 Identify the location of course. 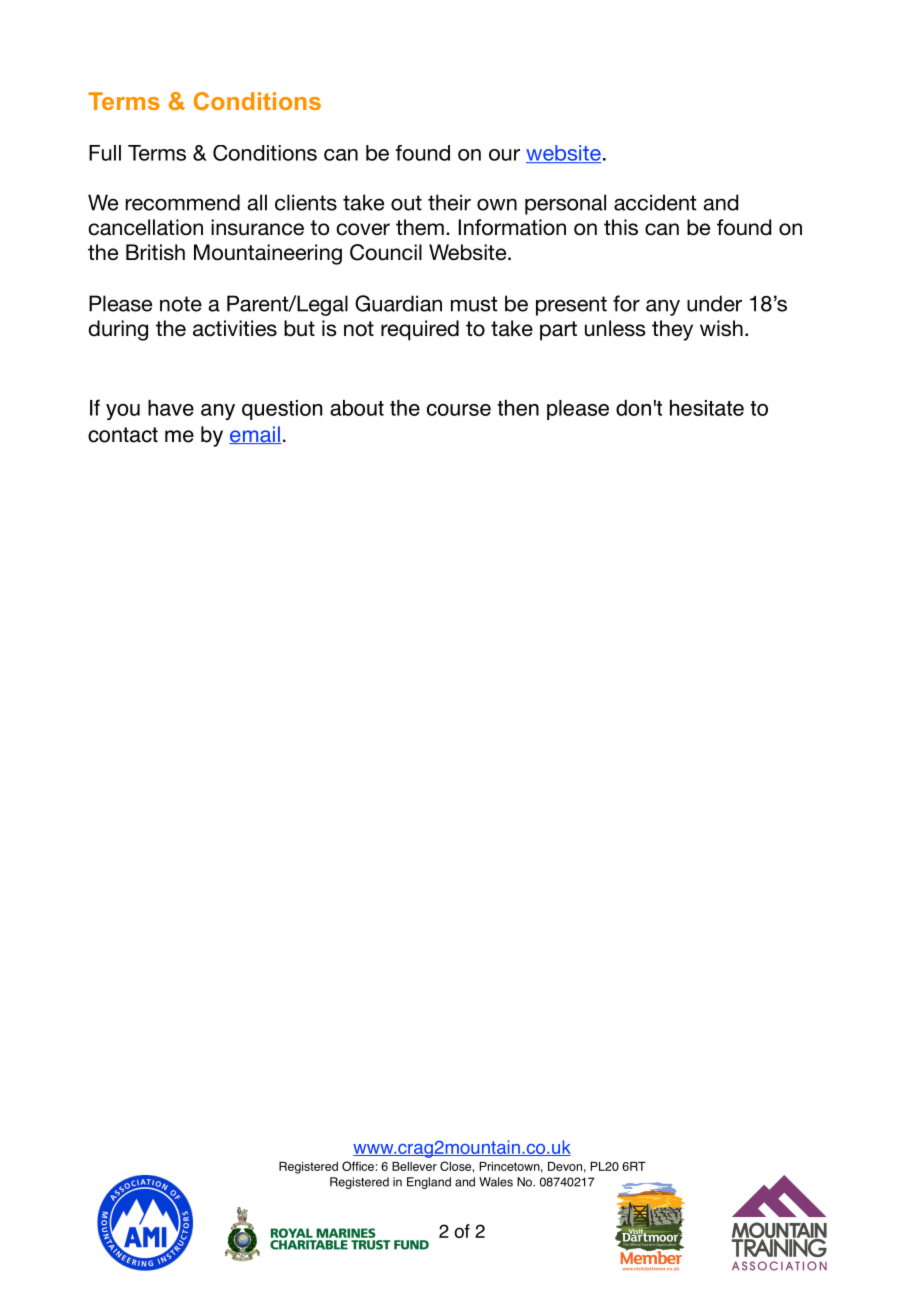
(459, 410).
